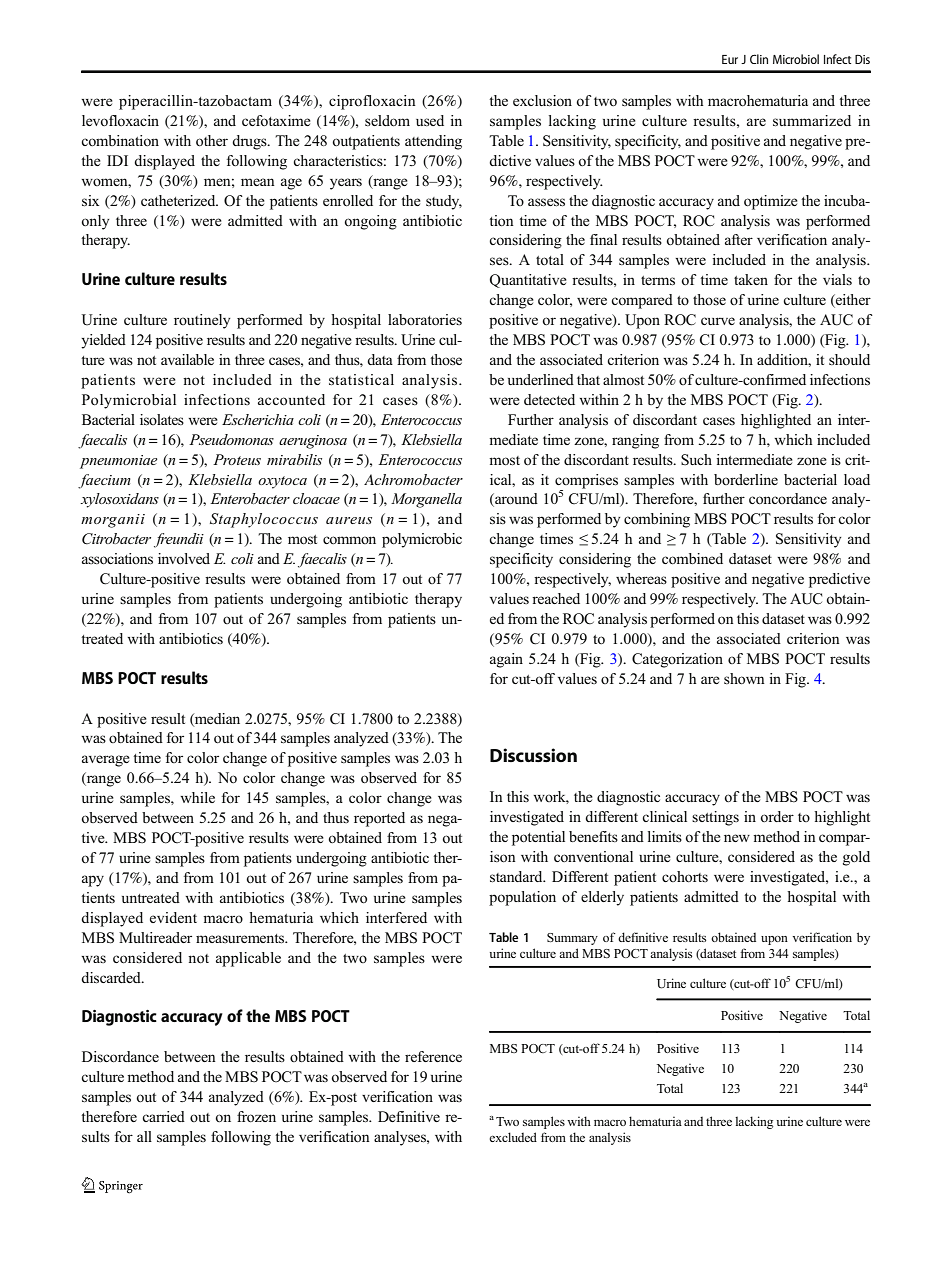 This screenshot has height=1265, width=952. Describe the element at coordinates (430, 120) in the screenshot. I see `used` at that location.
